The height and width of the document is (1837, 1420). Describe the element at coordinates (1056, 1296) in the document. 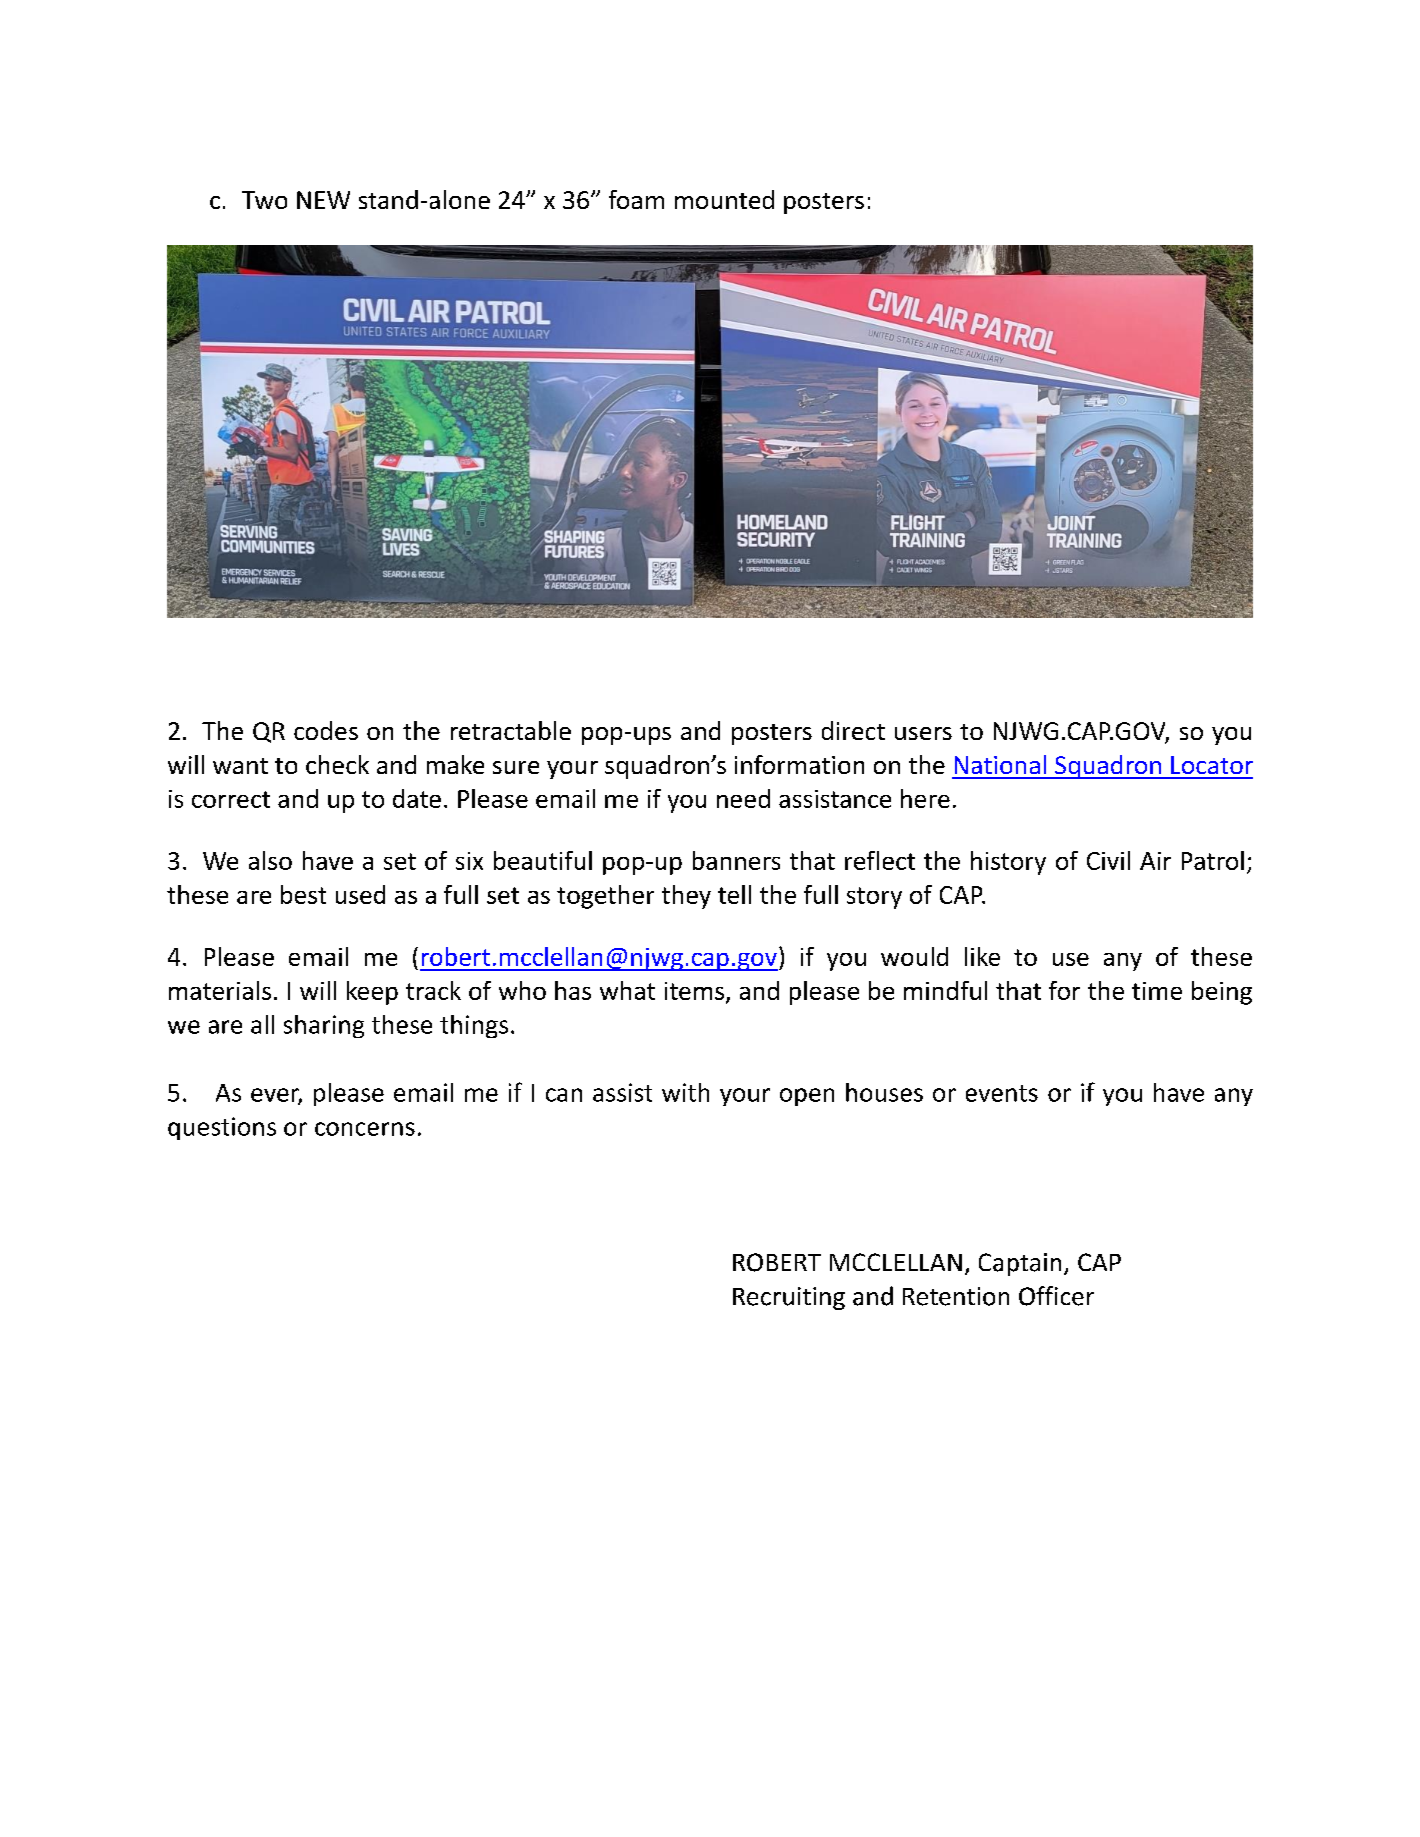

I see `Officer` at that location.
